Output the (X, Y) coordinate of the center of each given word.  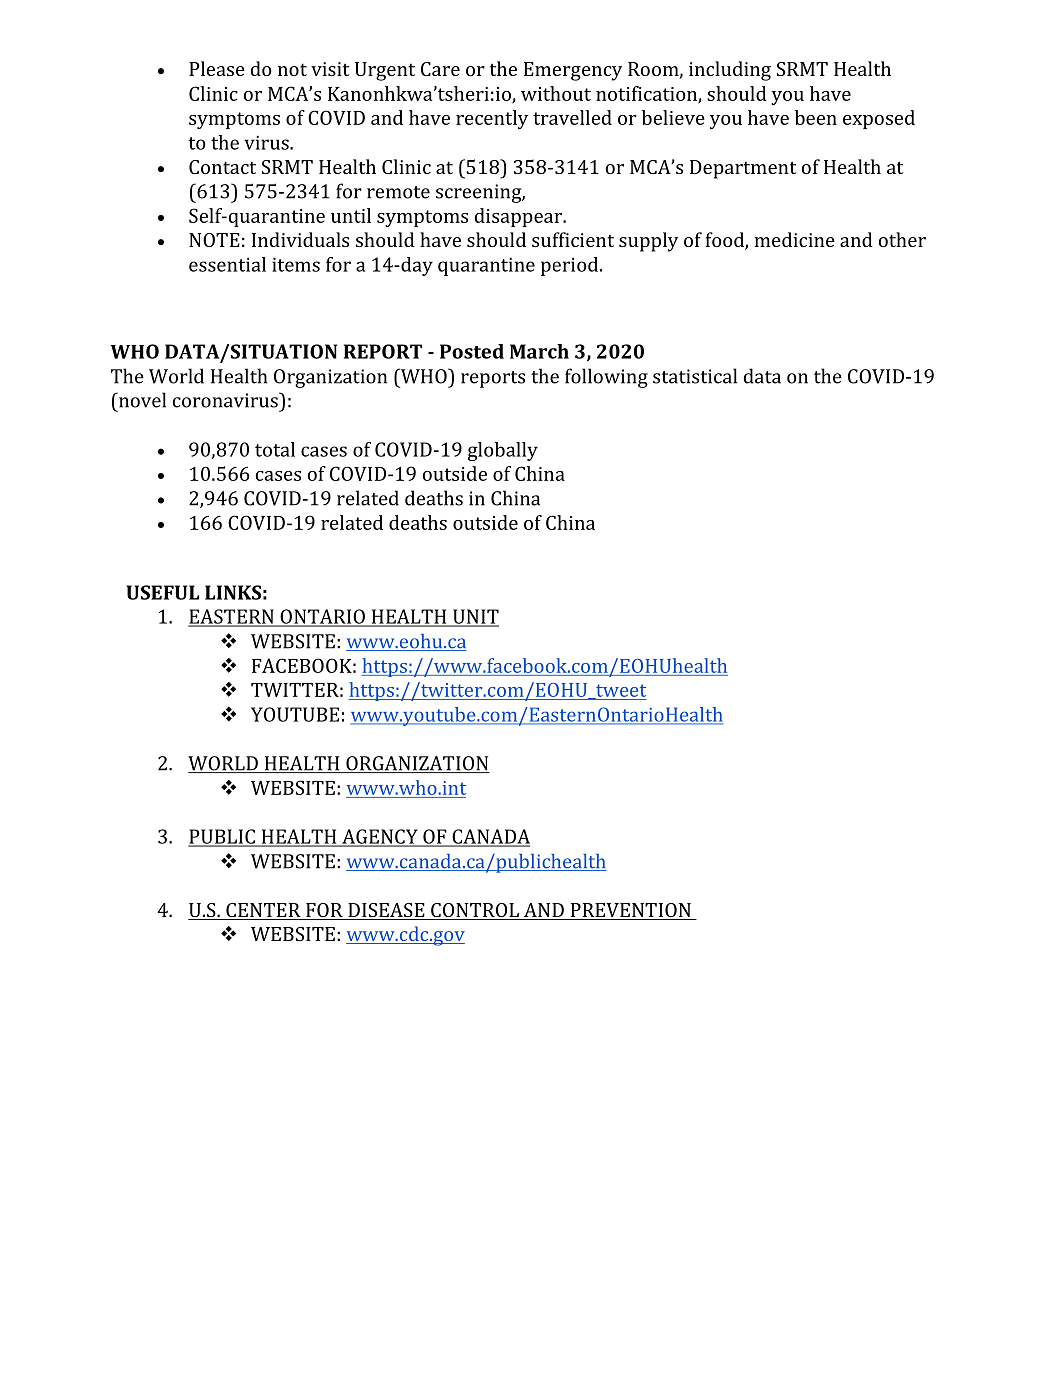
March (539, 351)
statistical (695, 376)
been (816, 117)
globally (503, 451)
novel (141, 400)
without (556, 93)
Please (217, 68)
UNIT (475, 617)
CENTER (263, 910)
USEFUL (163, 592)
